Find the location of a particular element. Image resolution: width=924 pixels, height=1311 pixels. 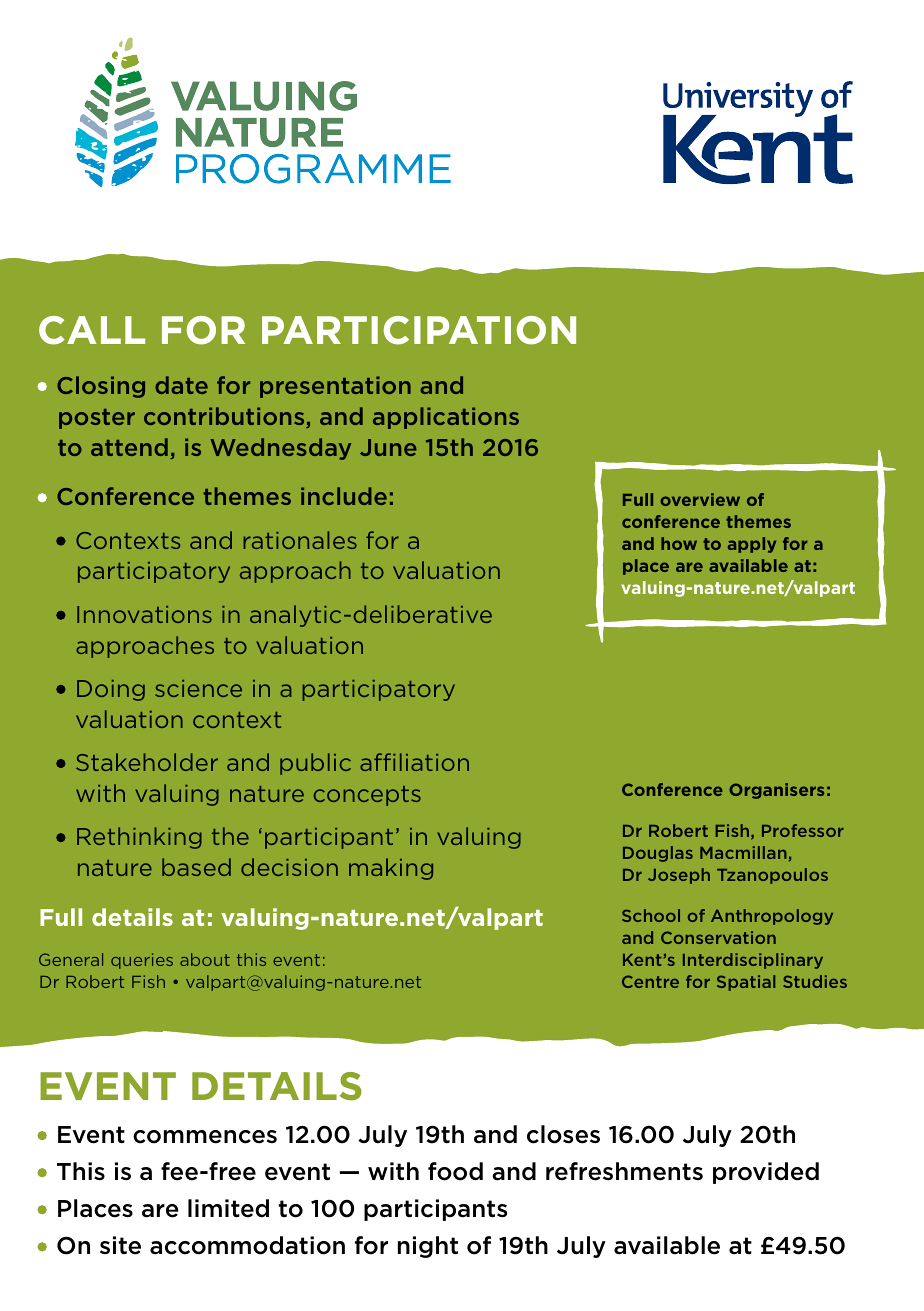

Centre is located at coordinates (650, 981).
